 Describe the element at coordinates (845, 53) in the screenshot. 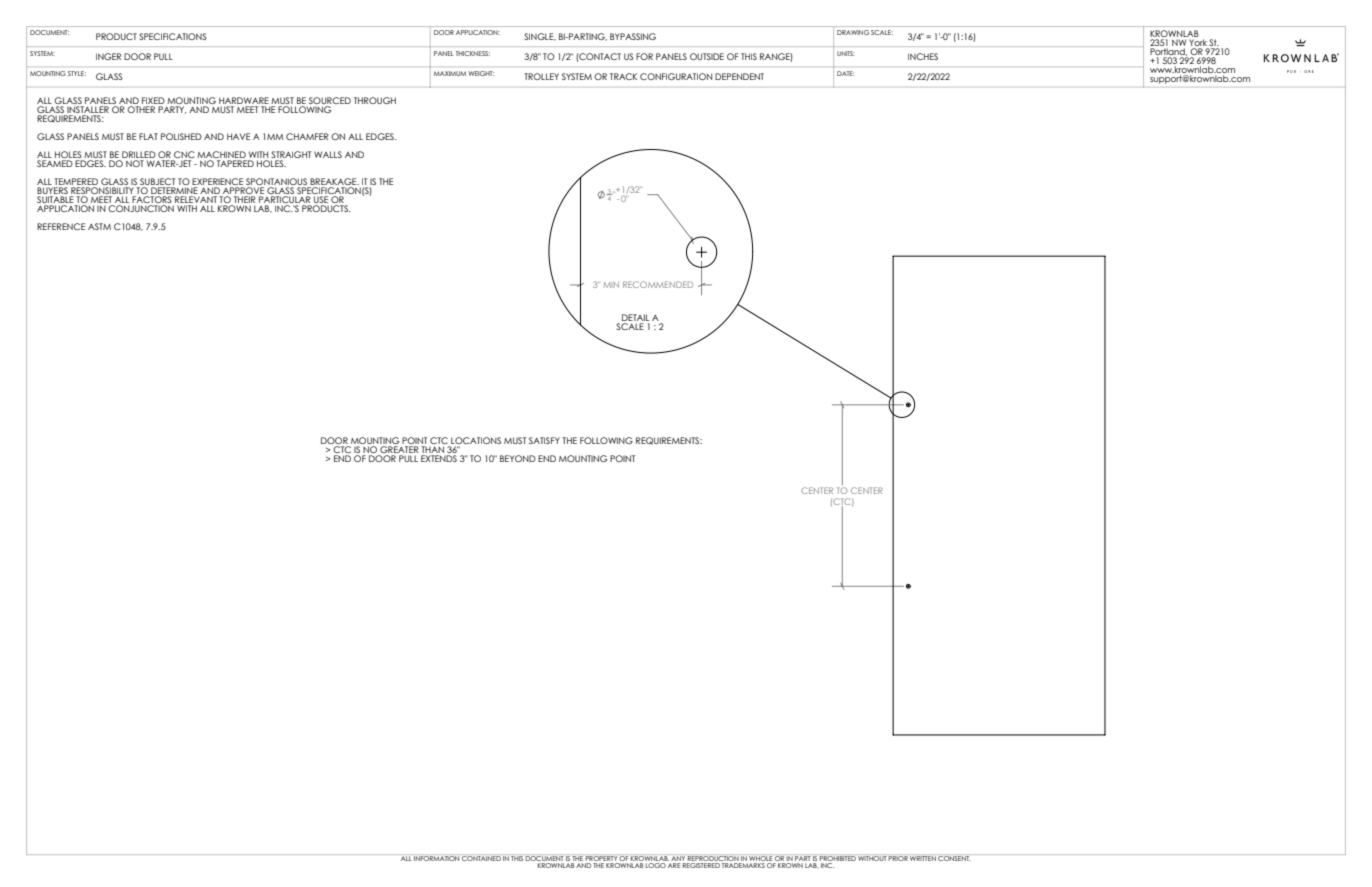

I see `UNITS` at that location.
